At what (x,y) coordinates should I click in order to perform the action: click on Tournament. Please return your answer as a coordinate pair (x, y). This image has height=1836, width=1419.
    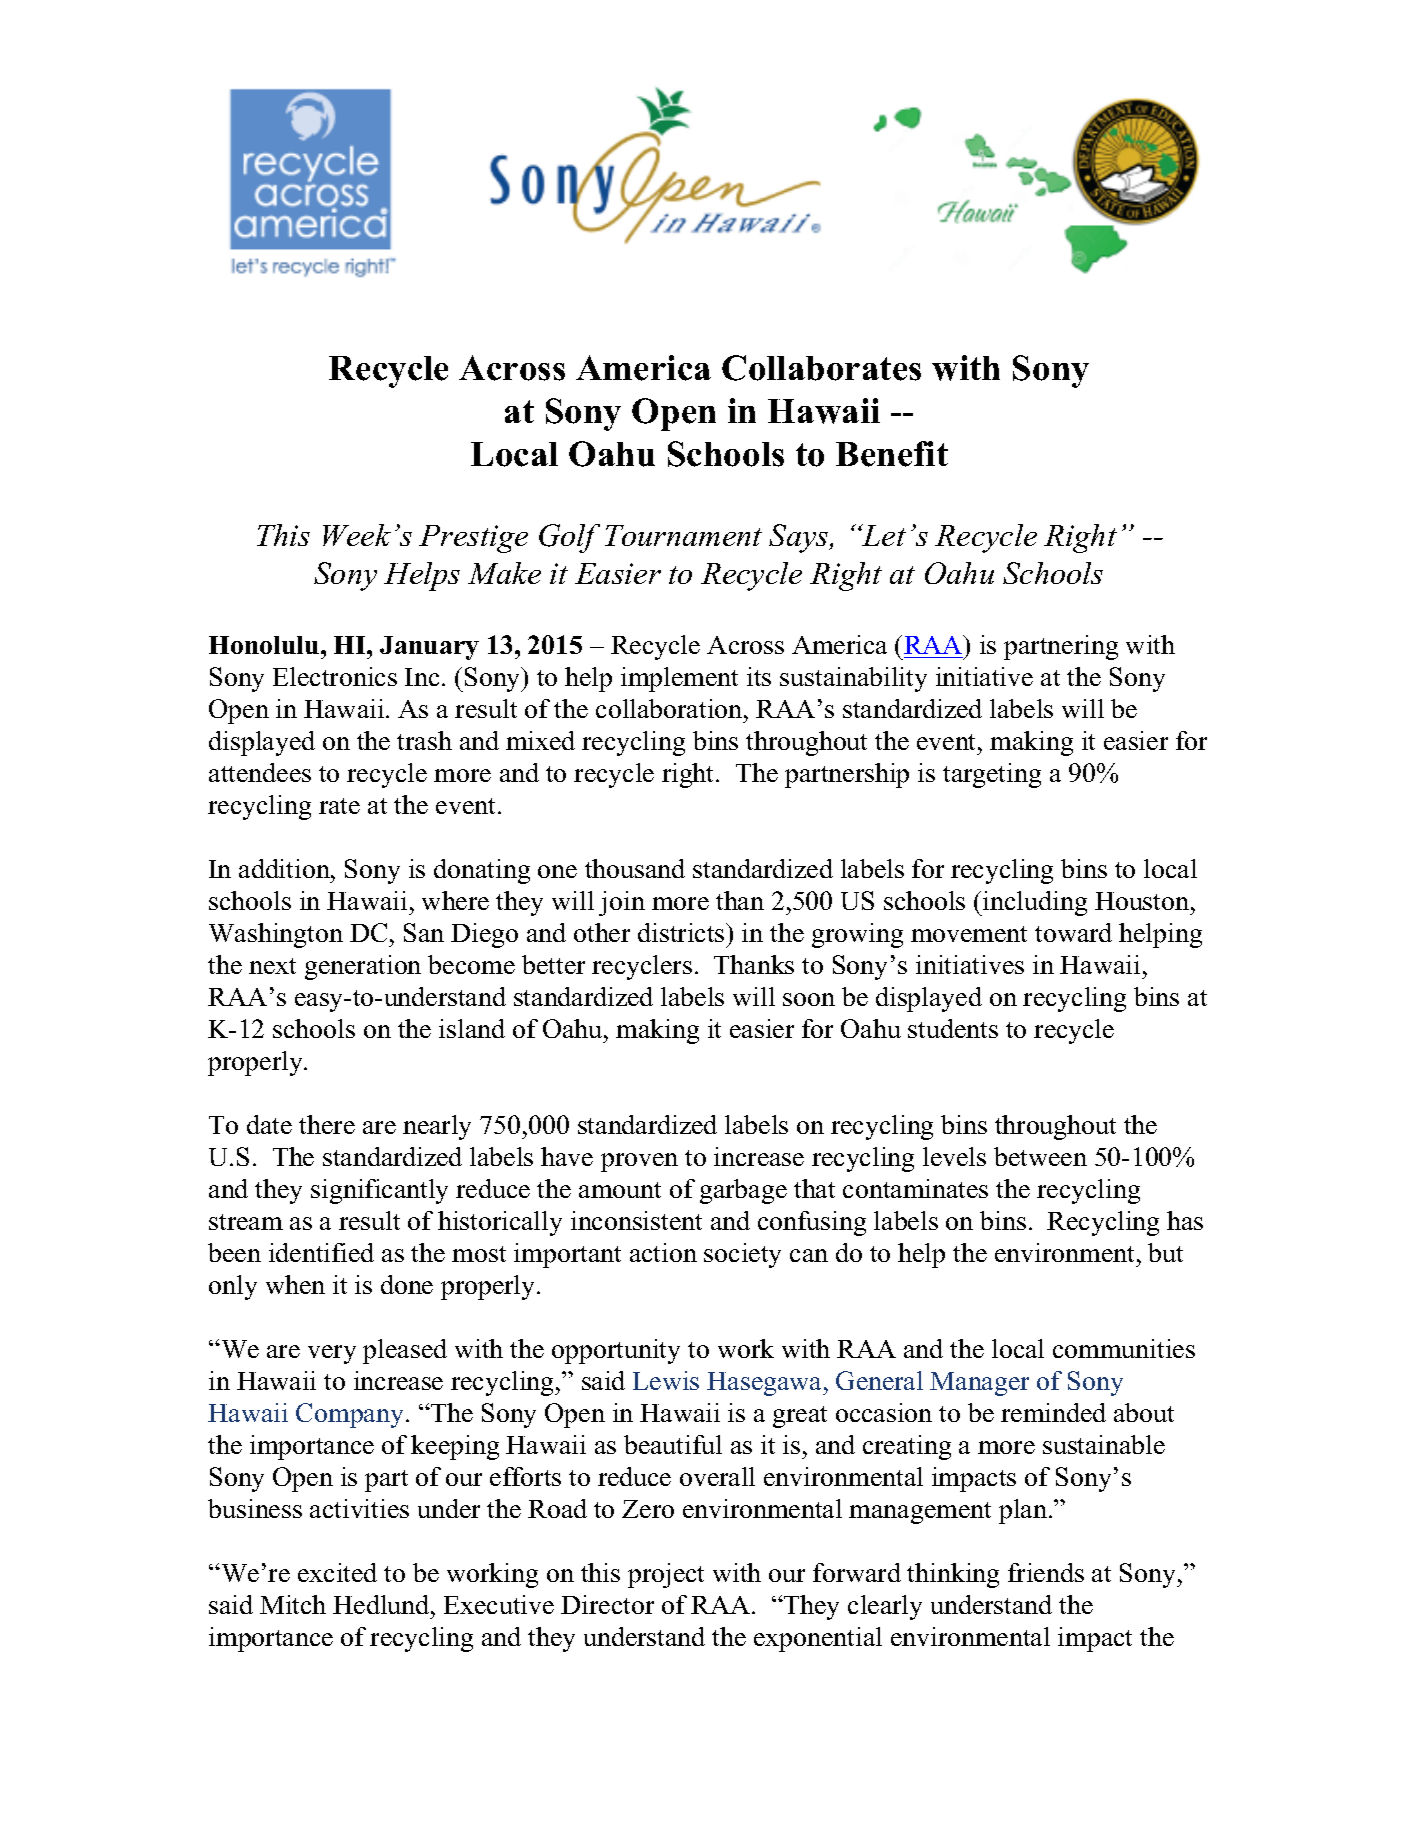
    Looking at the image, I should click on (683, 535).
